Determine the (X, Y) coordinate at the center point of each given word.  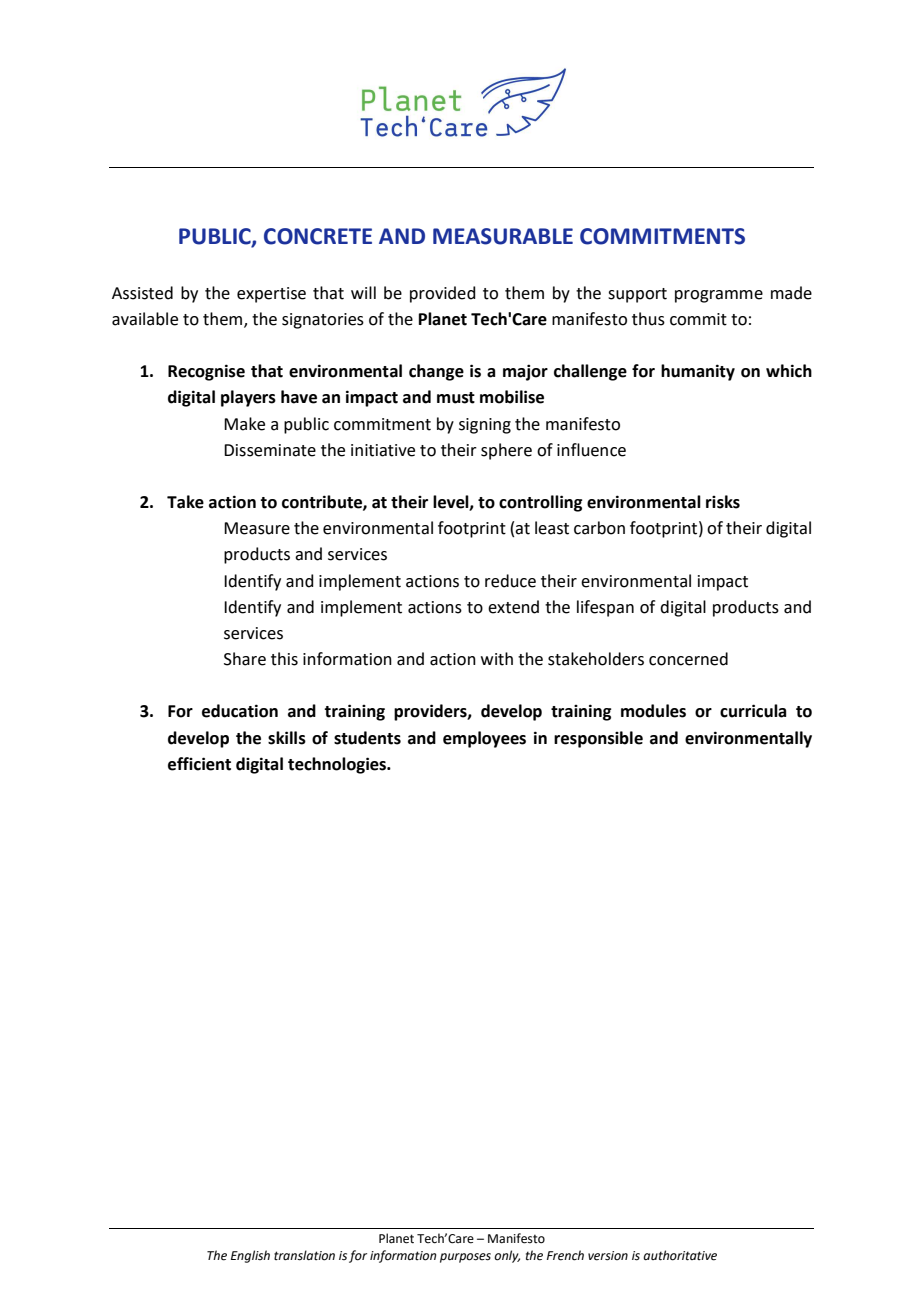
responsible (598, 739)
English (250, 1256)
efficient (199, 764)
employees (484, 739)
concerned (688, 659)
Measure (257, 528)
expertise (271, 295)
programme (719, 296)
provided (443, 294)
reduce (510, 581)
